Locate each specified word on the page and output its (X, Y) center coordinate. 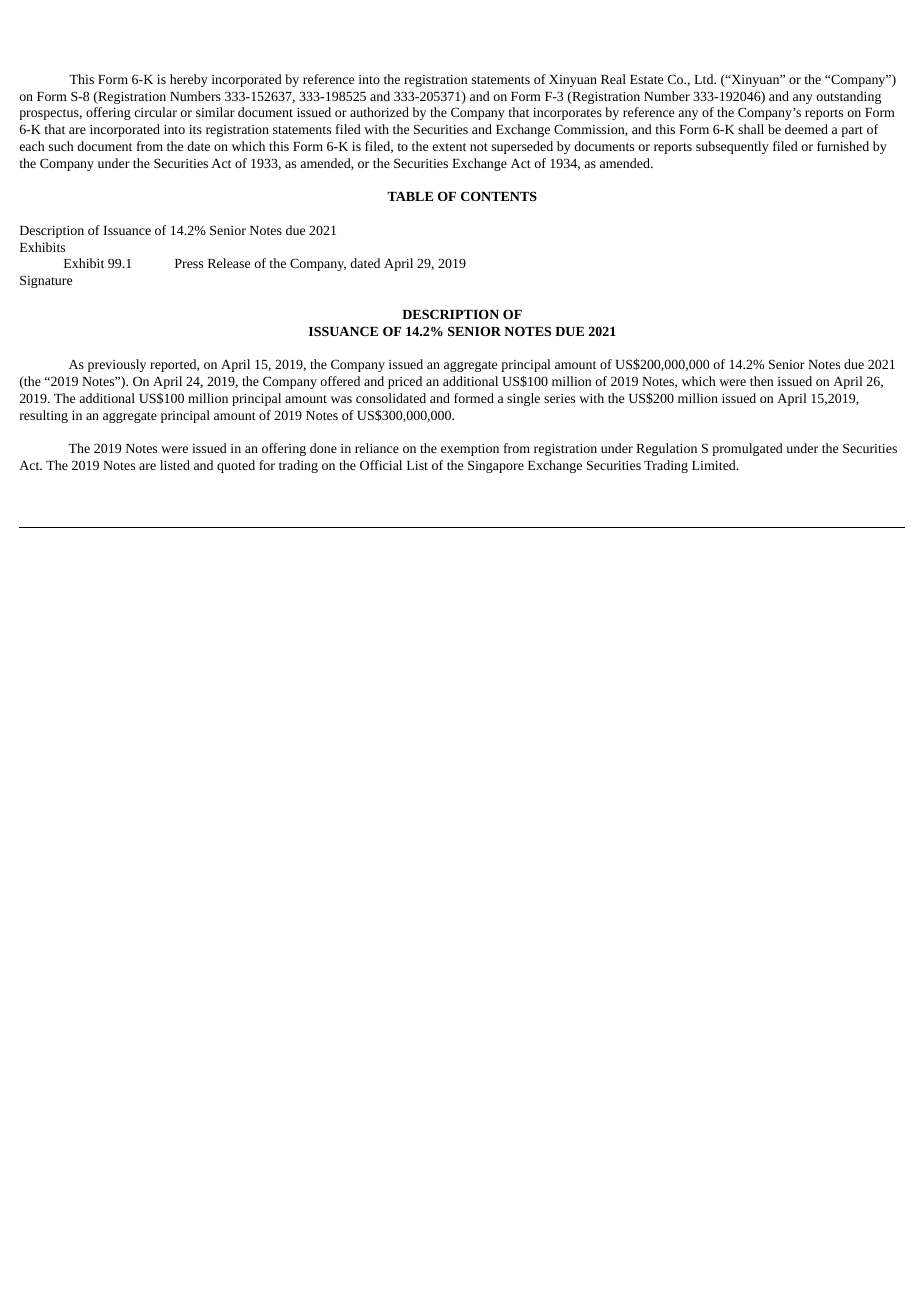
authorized (379, 112)
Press (189, 263)
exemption (470, 450)
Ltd (705, 79)
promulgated (747, 449)
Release (229, 263)
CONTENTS (499, 196)
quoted (236, 466)
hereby (189, 80)
